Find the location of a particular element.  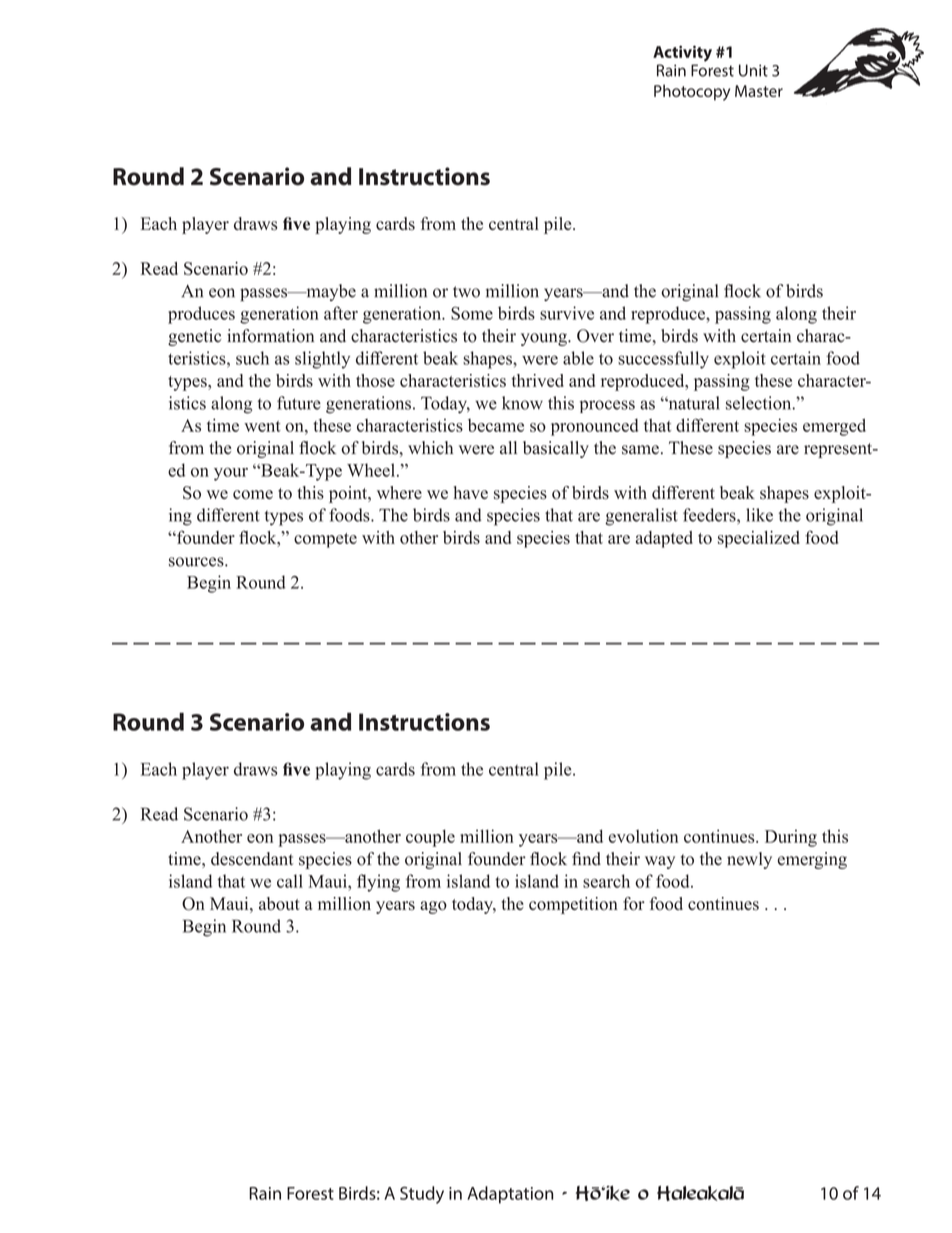

have is located at coordinates (471, 492).
